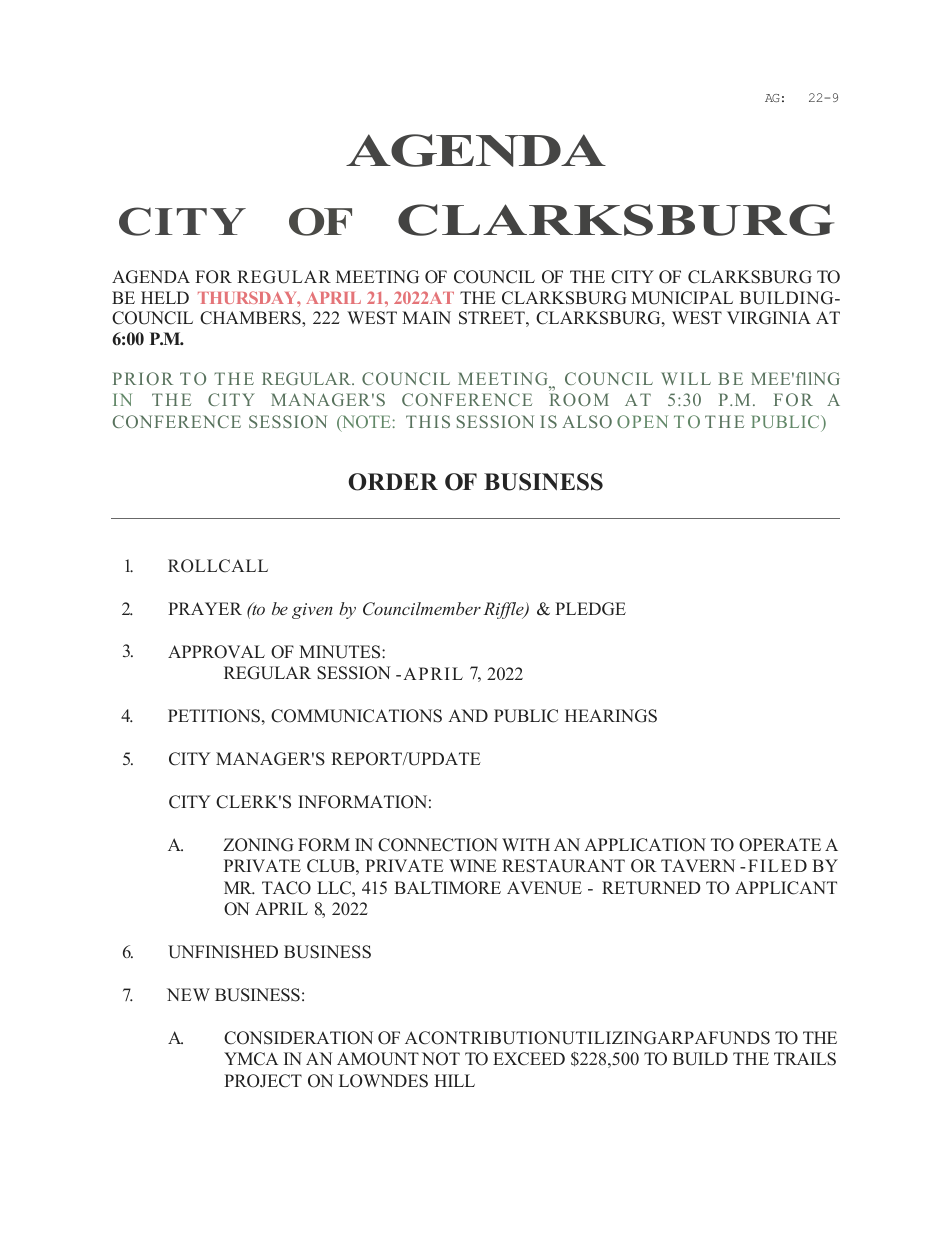 The width and height of the page is (952, 1233). I want to click on AND, so click(468, 715).
